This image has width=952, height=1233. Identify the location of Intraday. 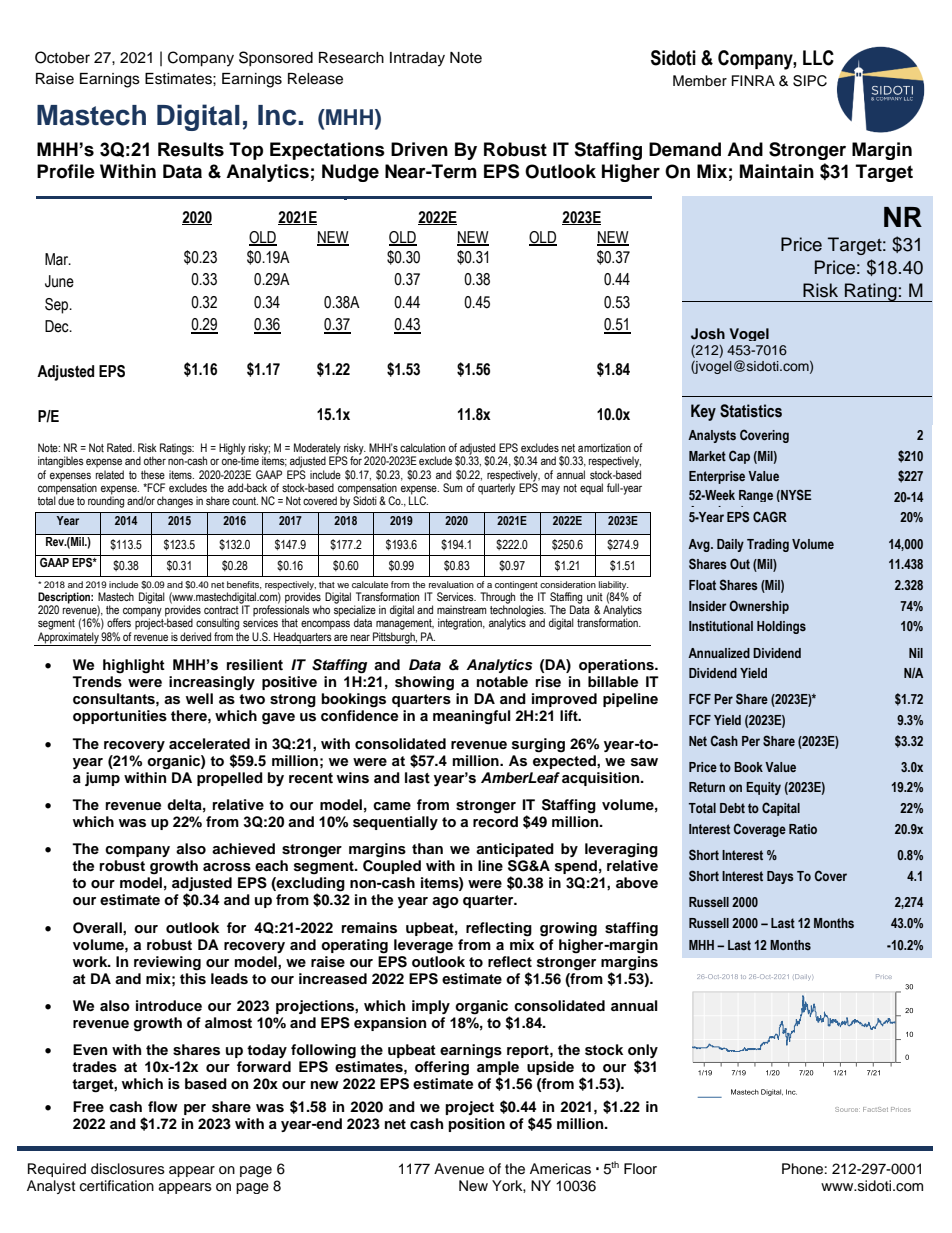
(417, 59).
